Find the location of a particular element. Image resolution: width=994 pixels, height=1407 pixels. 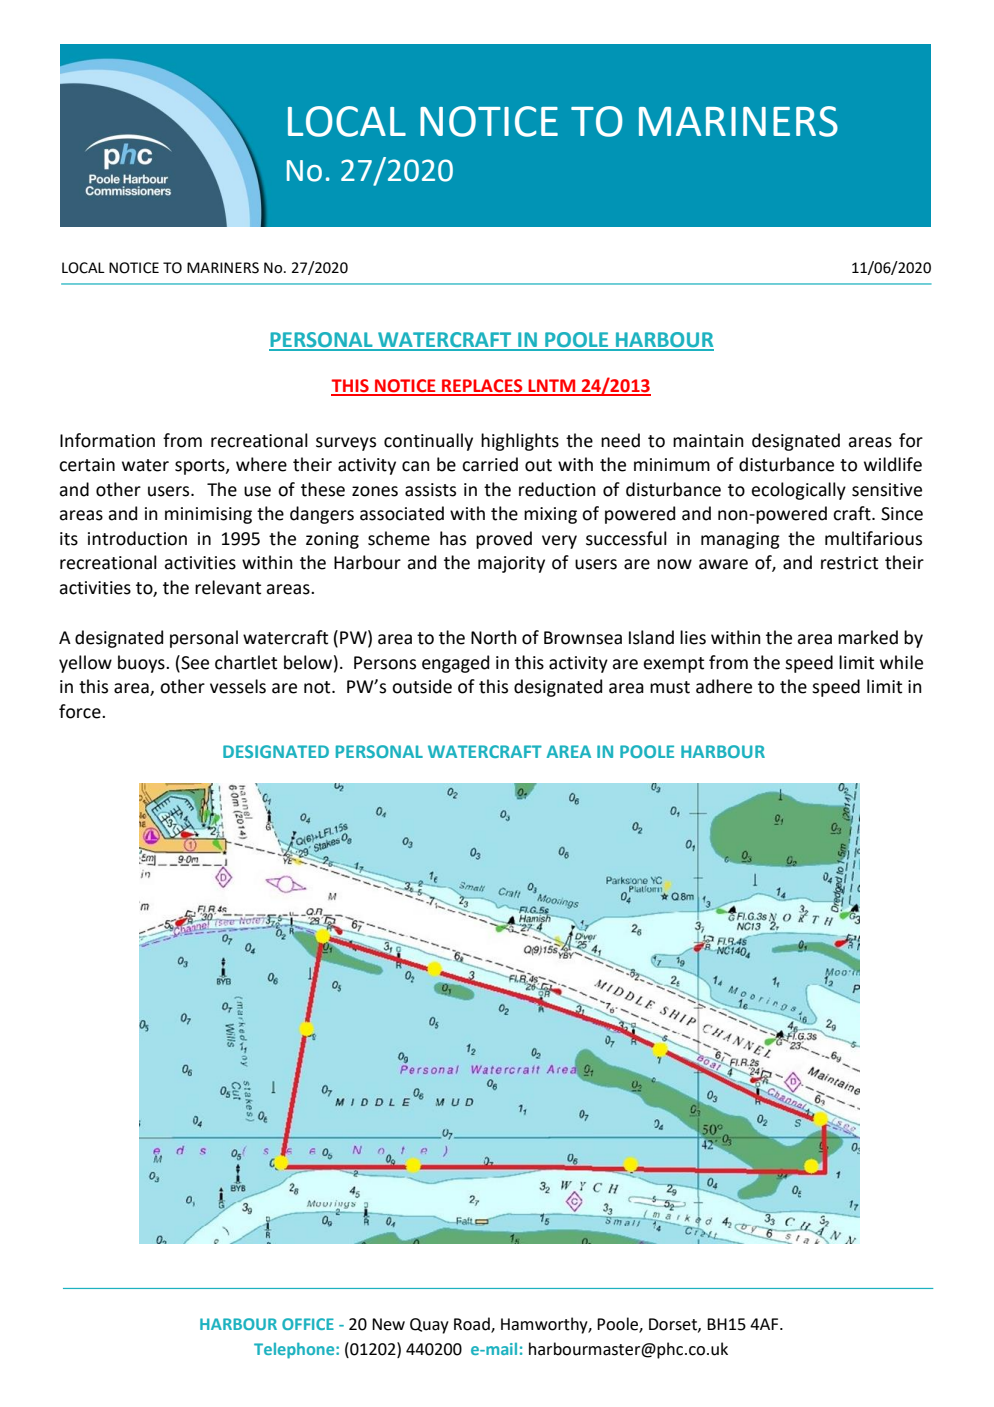

adhere is located at coordinates (724, 686).
